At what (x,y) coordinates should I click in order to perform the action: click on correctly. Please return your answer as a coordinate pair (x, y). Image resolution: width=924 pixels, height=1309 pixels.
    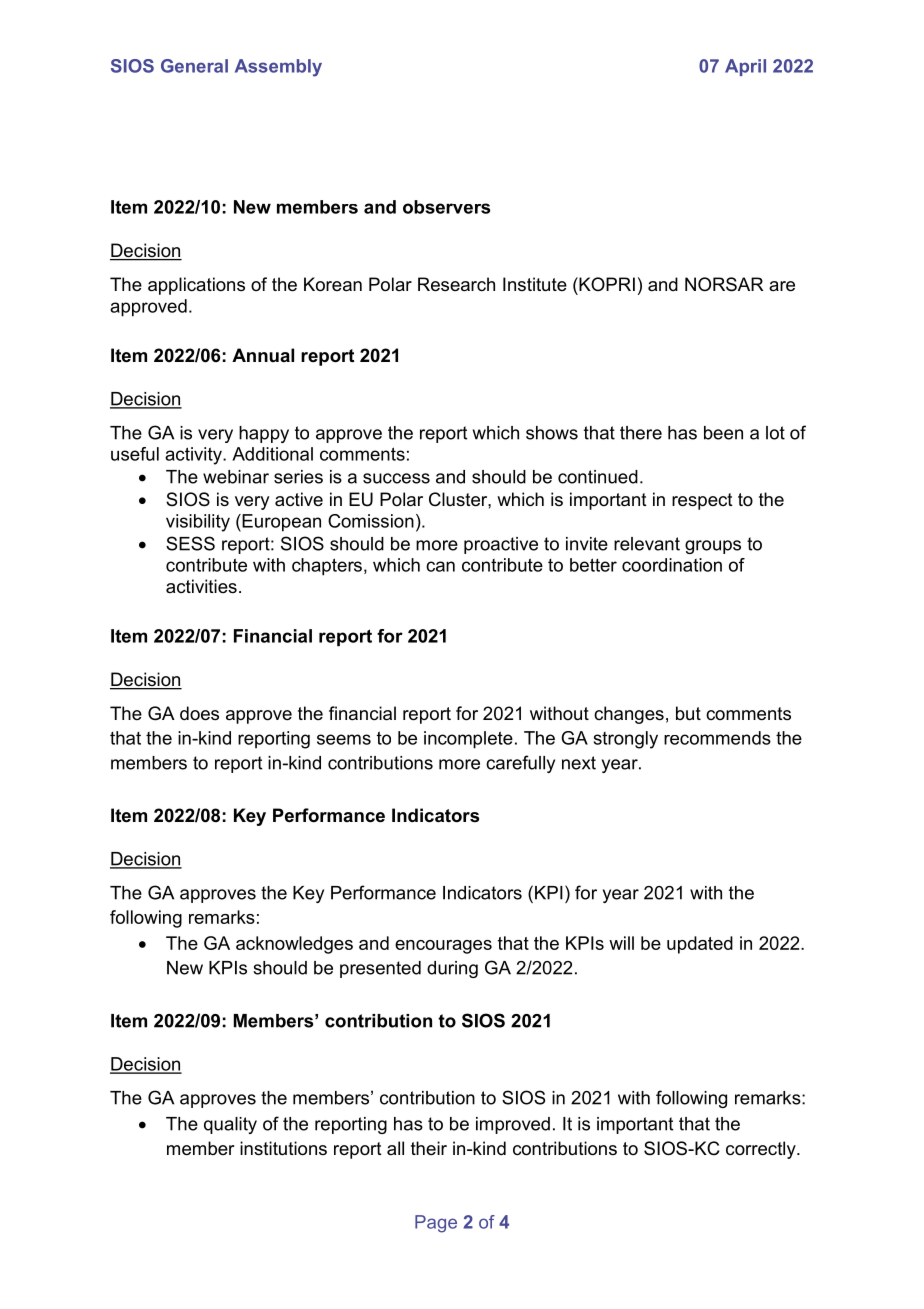
    Looking at the image, I should click on (762, 1150).
